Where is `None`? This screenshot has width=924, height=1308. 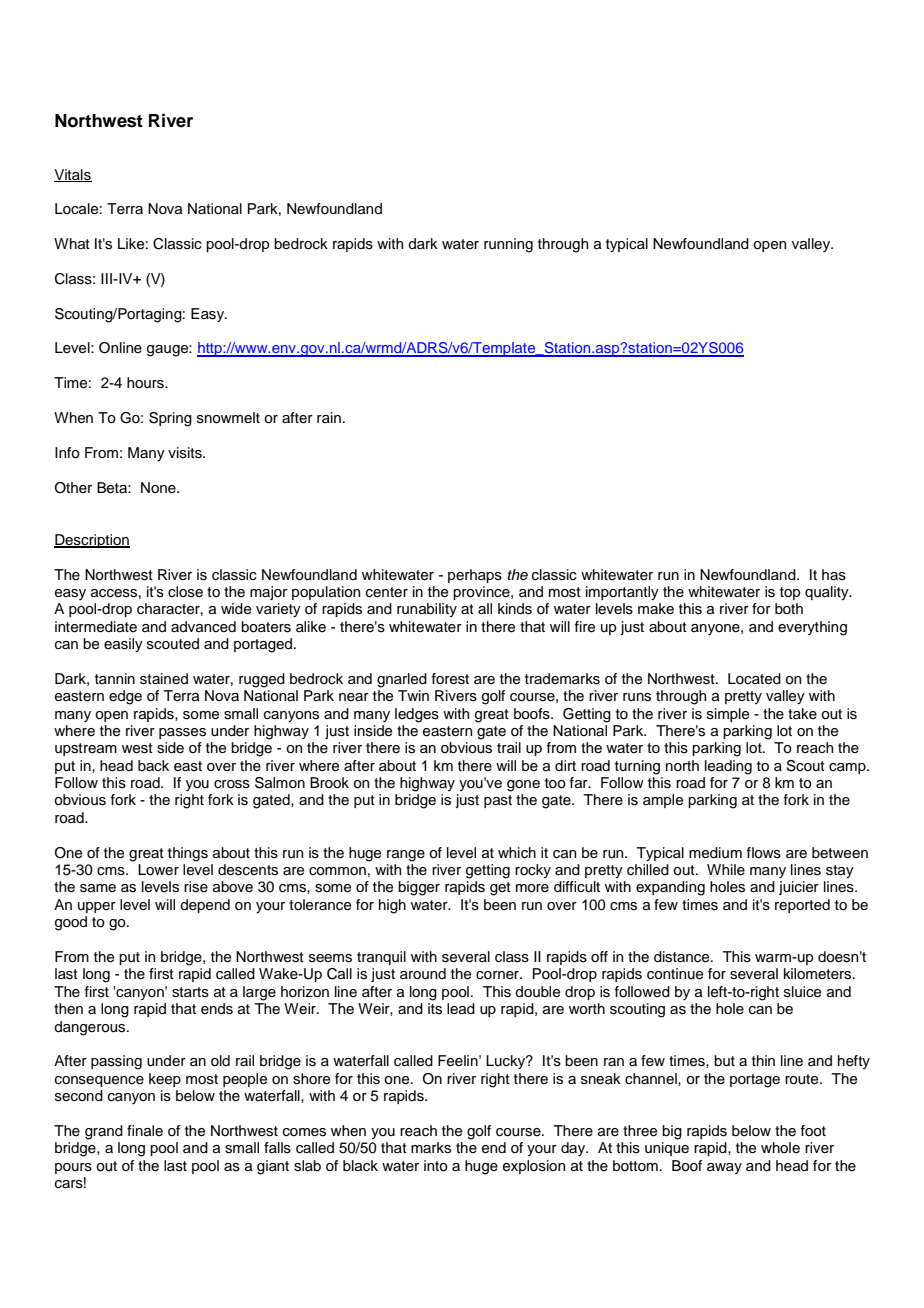 None is located at coordinates (159, 488).
